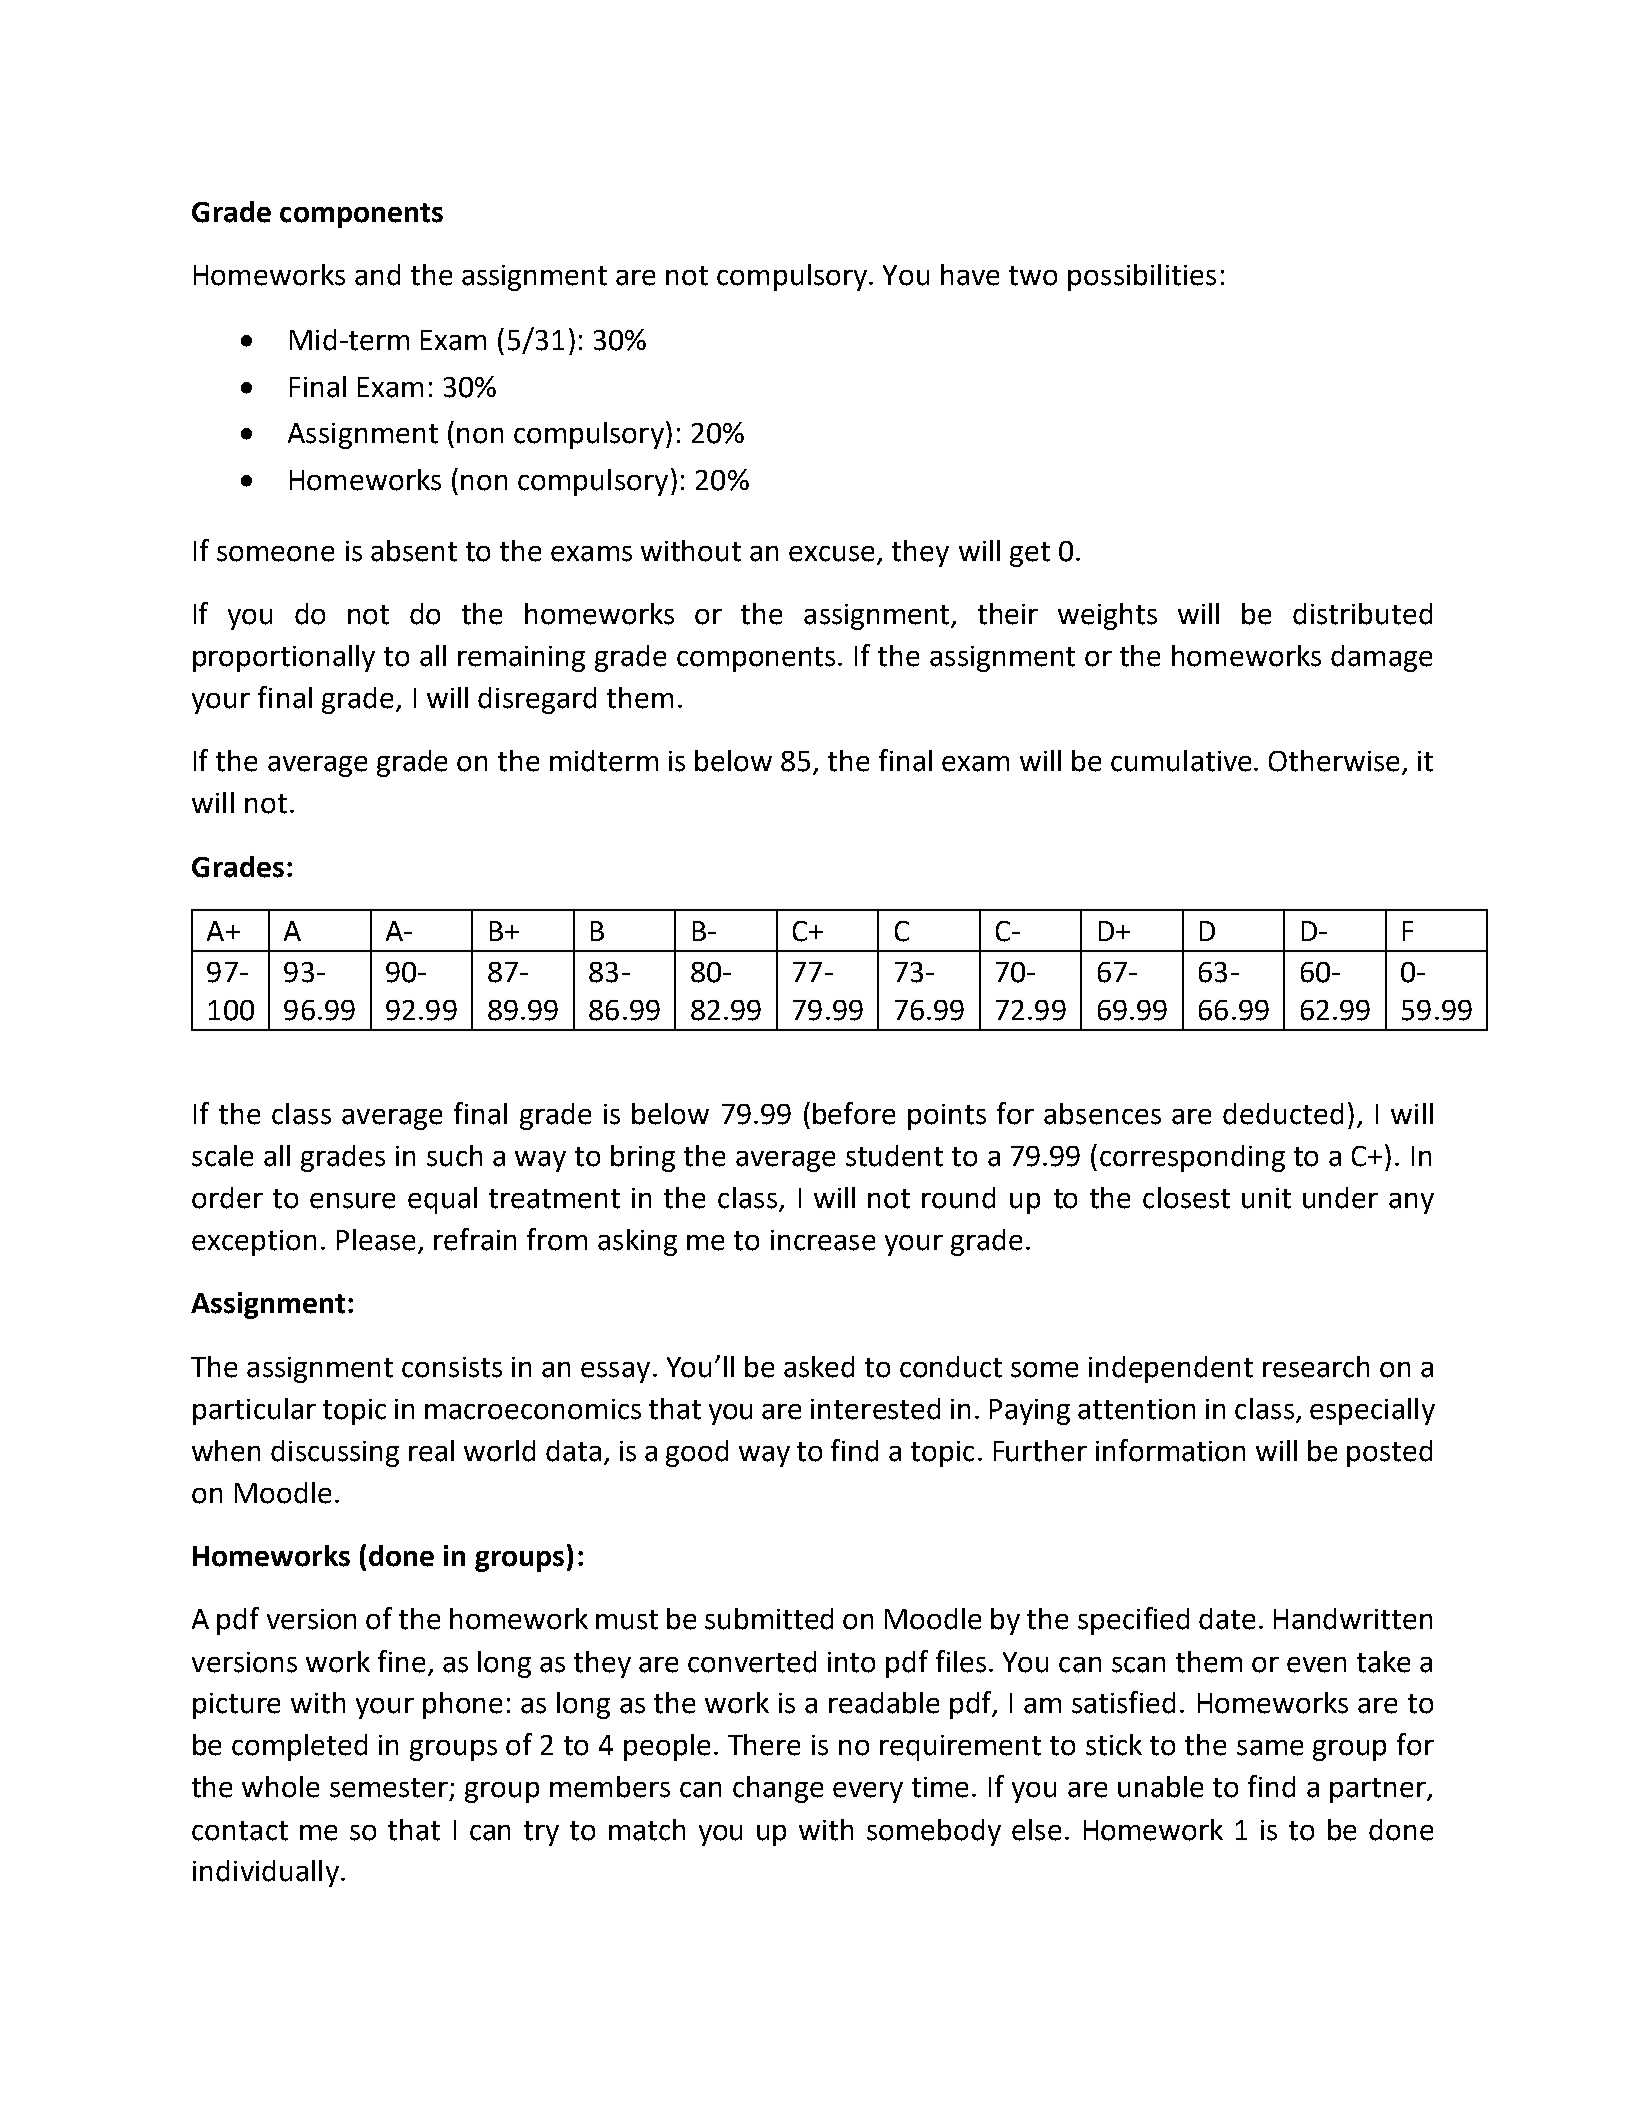 This page has width=1626, height=2105. Describe the element at coordinates (778, 1789) in the page. I see `change` at that location.
